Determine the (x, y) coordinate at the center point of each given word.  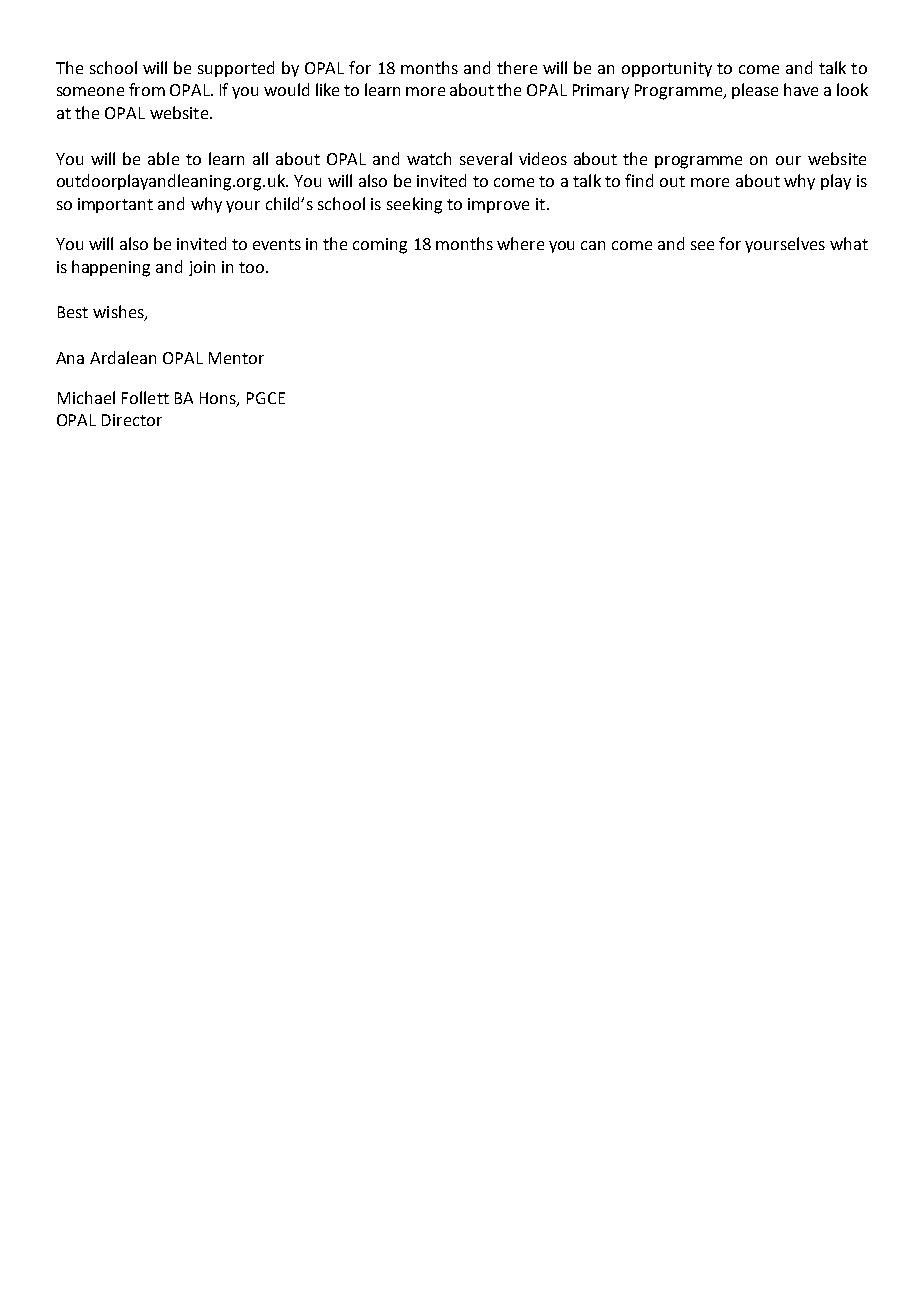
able (163, 158)
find (639, 180)
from (147, 89)
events (277, 244)
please (755, 91)
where (520, 243)
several (486, 158)
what (849, 243)
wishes (119, 313)
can (593, 245)
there (517, 67)
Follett (145, 397)
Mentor (236, 358)
